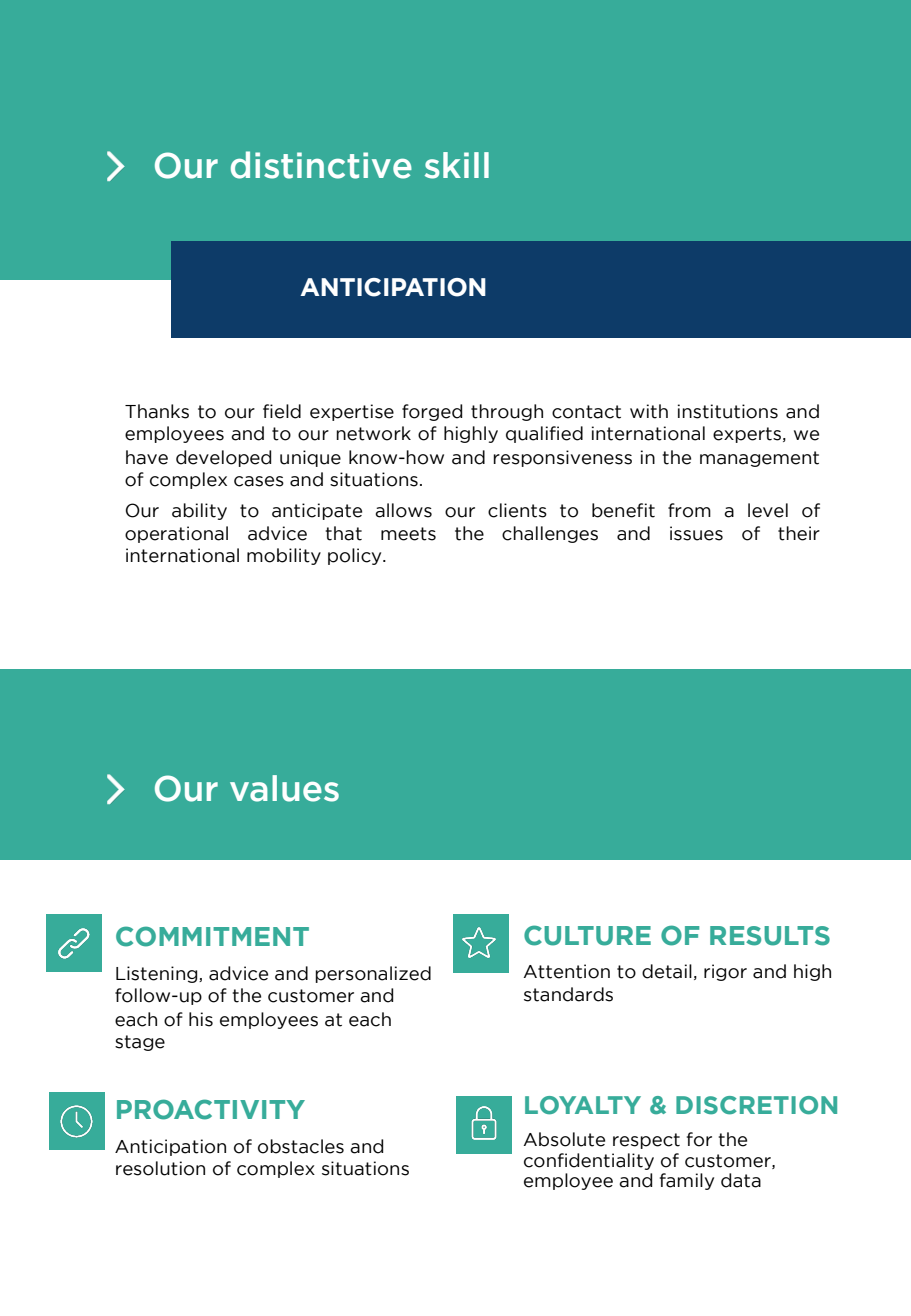 The image size is (911, 1316). What do you see at coordinates (457, 165) in the screenshot?
I see `skill` at bounding box center [457, 165].
